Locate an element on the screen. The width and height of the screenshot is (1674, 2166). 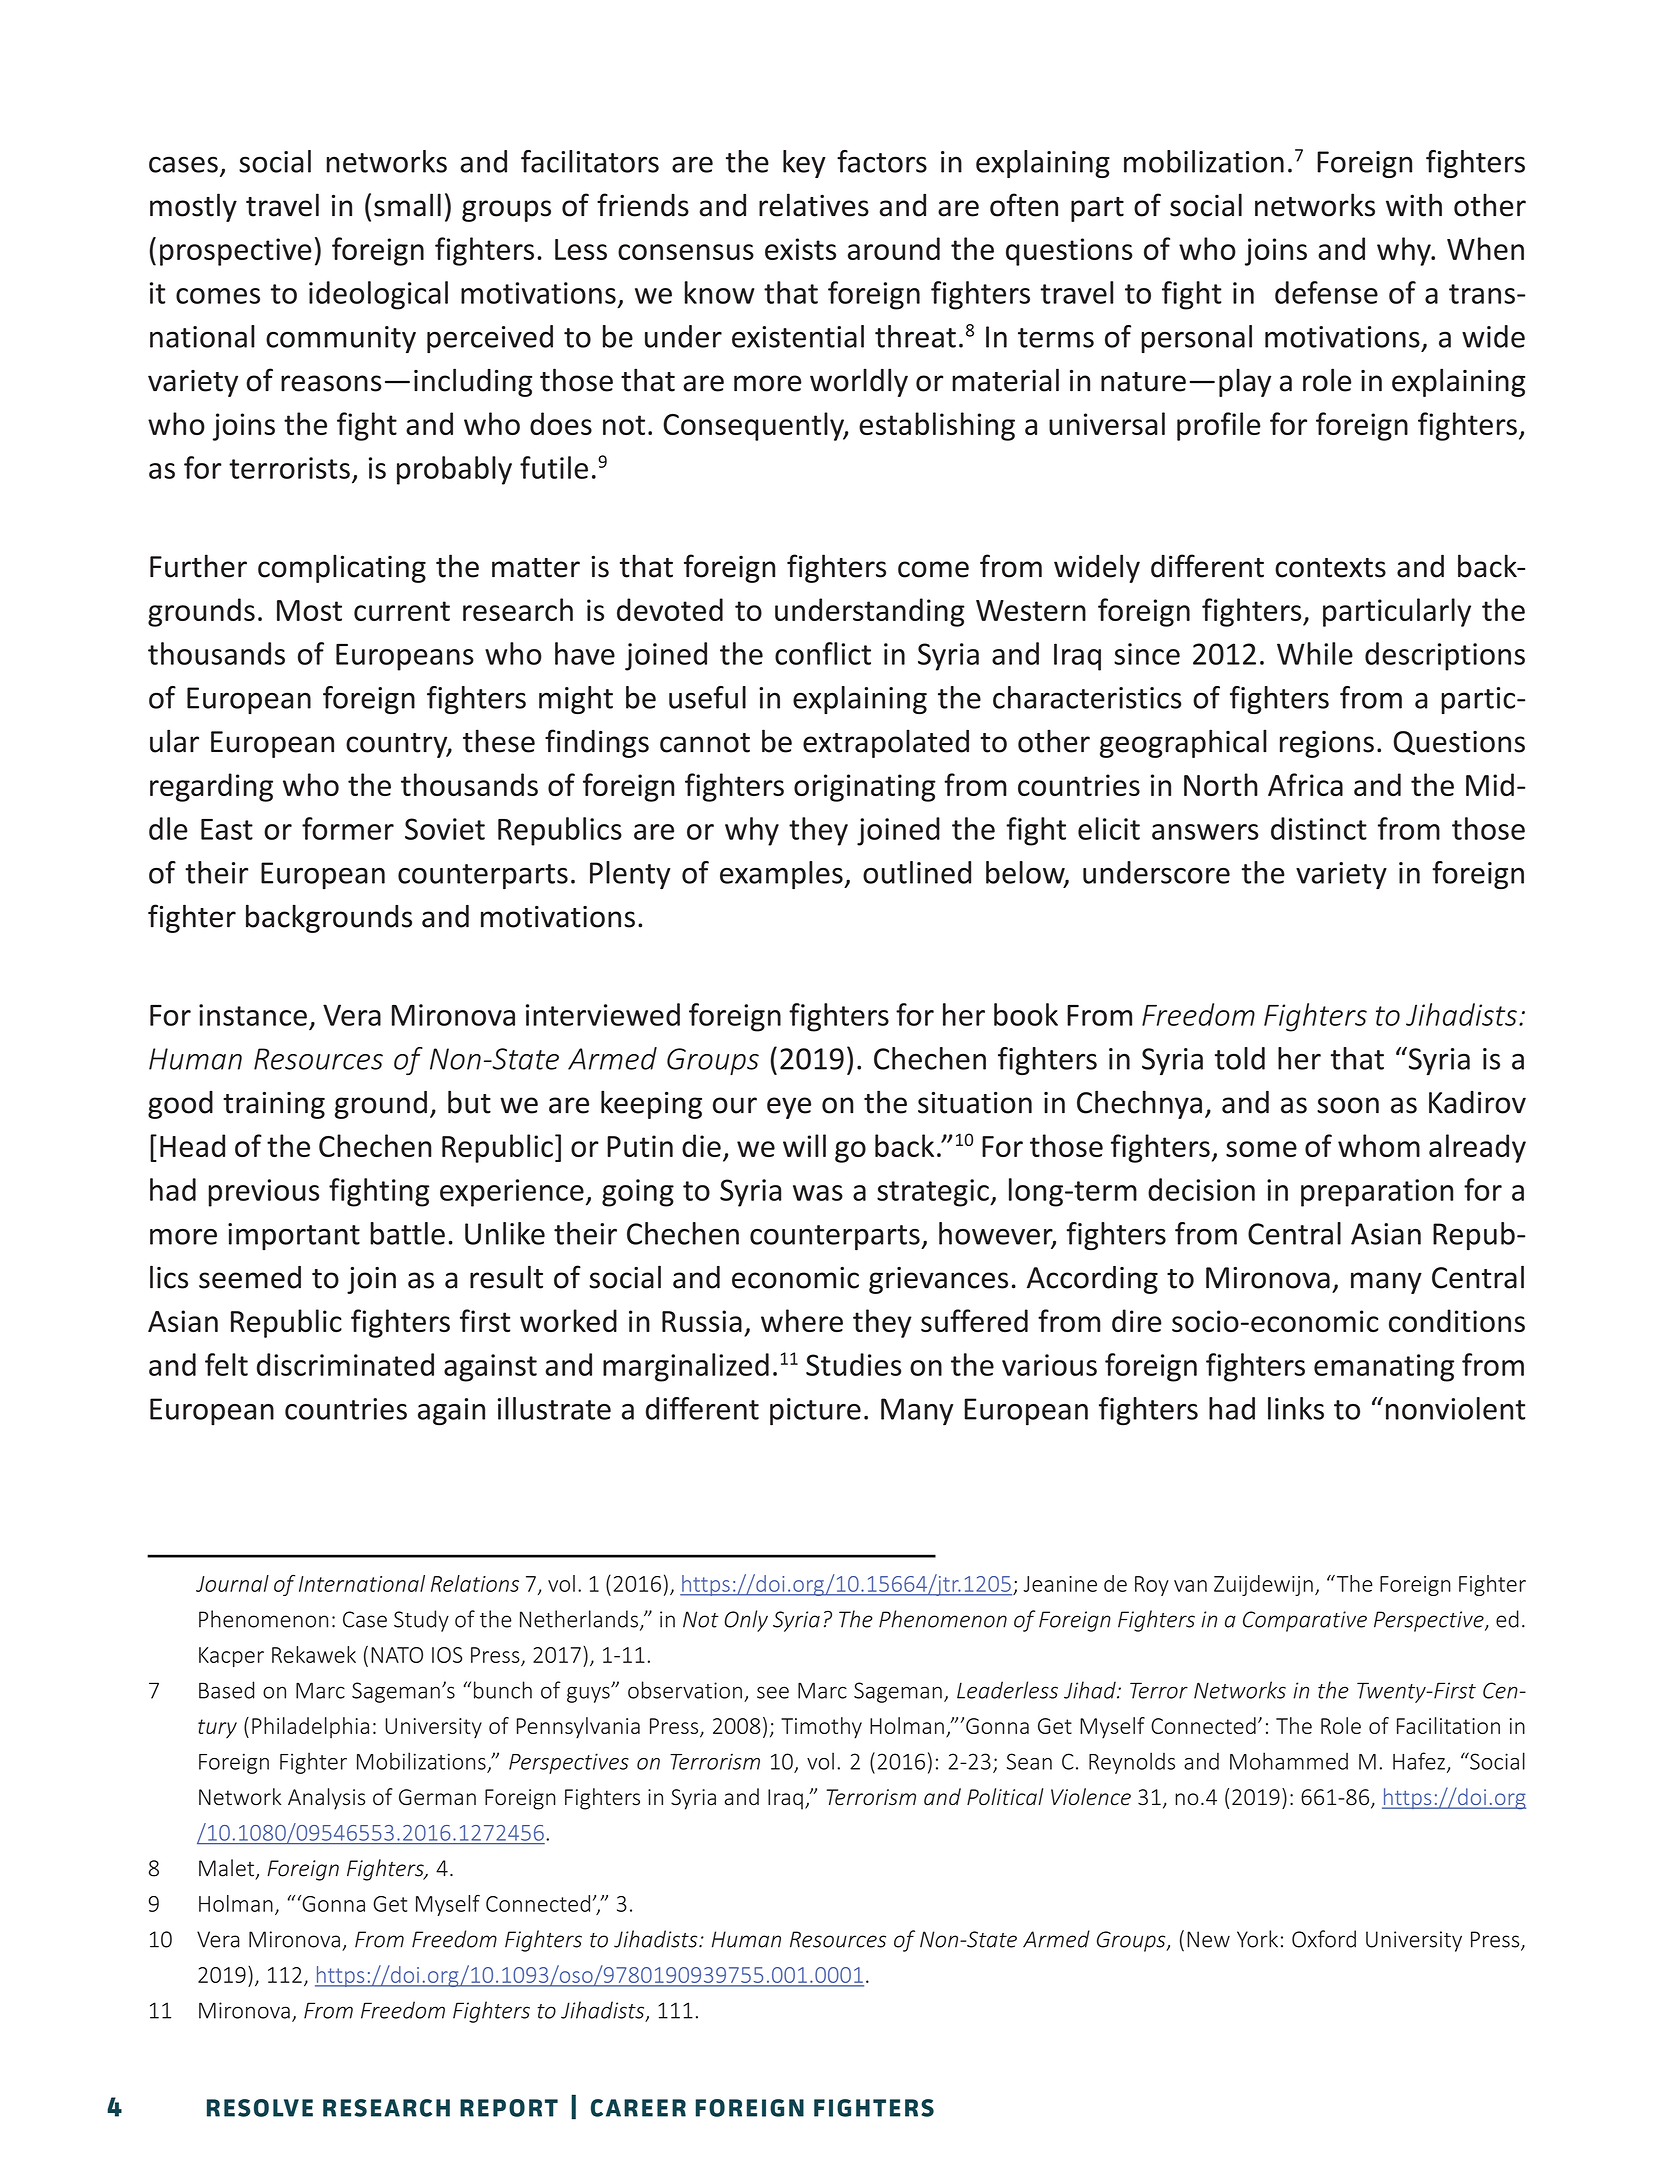
RESOLVE is located at coordinates (260, 2108).
